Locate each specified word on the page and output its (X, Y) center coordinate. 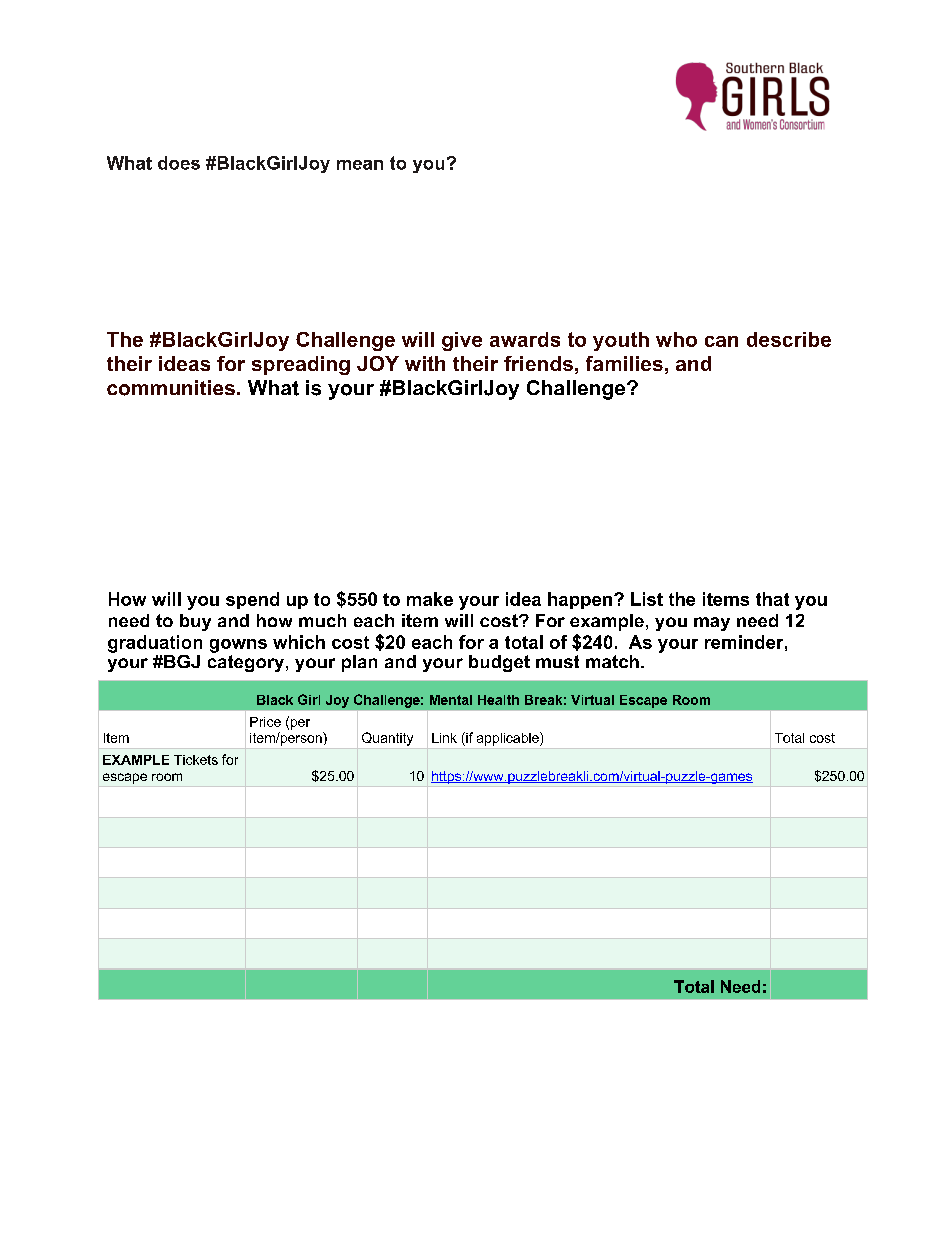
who (676, 339)
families (624, 363)
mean (360, 165)
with (425, 363)
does (179, 163)
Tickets (196, 760)
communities (171, 388)
